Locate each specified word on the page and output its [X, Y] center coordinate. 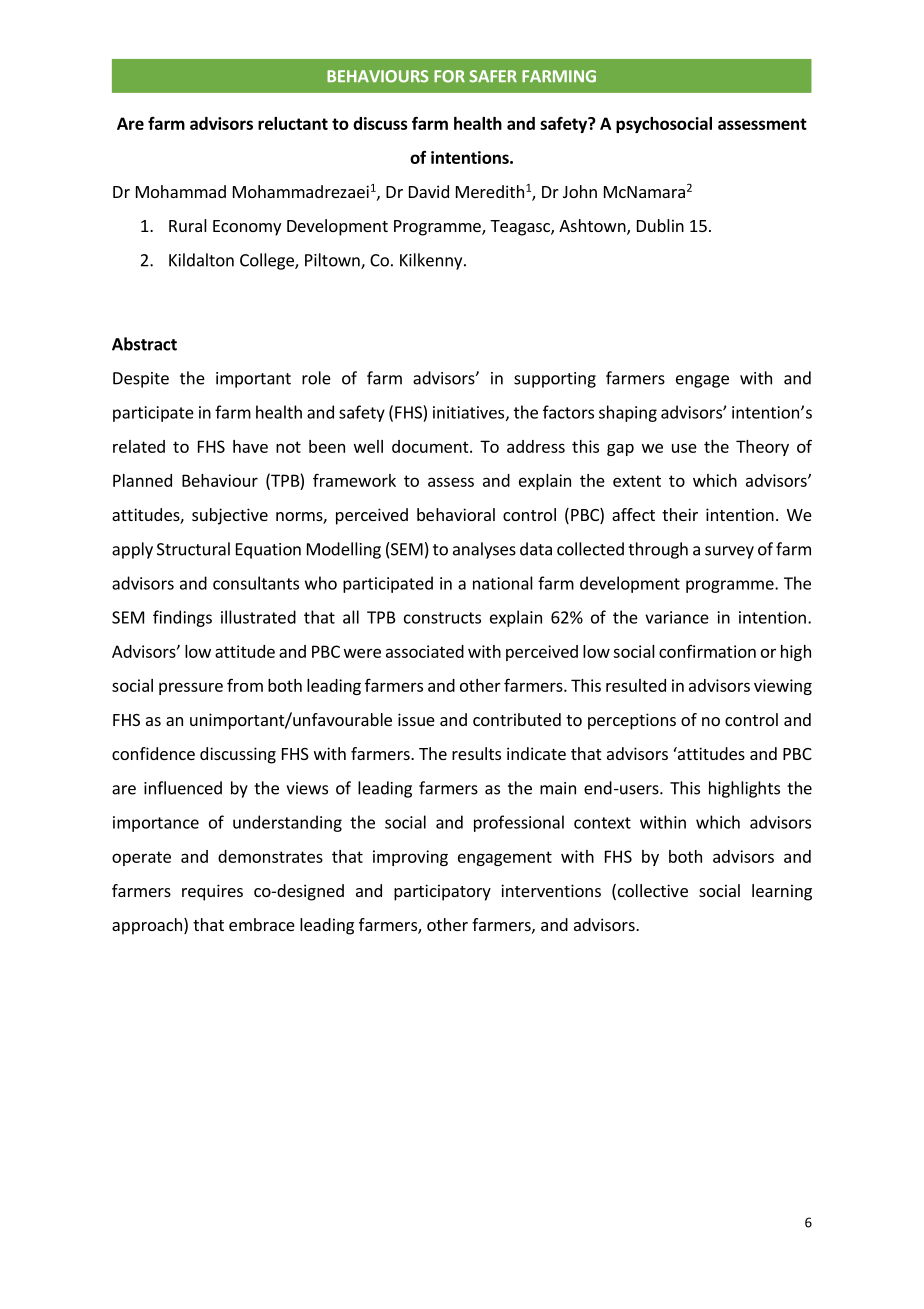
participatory [442, 892]
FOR [449, 76]
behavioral [456, 514]
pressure [191, 688]
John [580, 191]
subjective [230, 516]
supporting [555, 380]
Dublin [660, 225]
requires [212, 892]
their [680, 514]
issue [416, 719]
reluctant [293, 123]
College [268, 261]
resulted [636, 685]
